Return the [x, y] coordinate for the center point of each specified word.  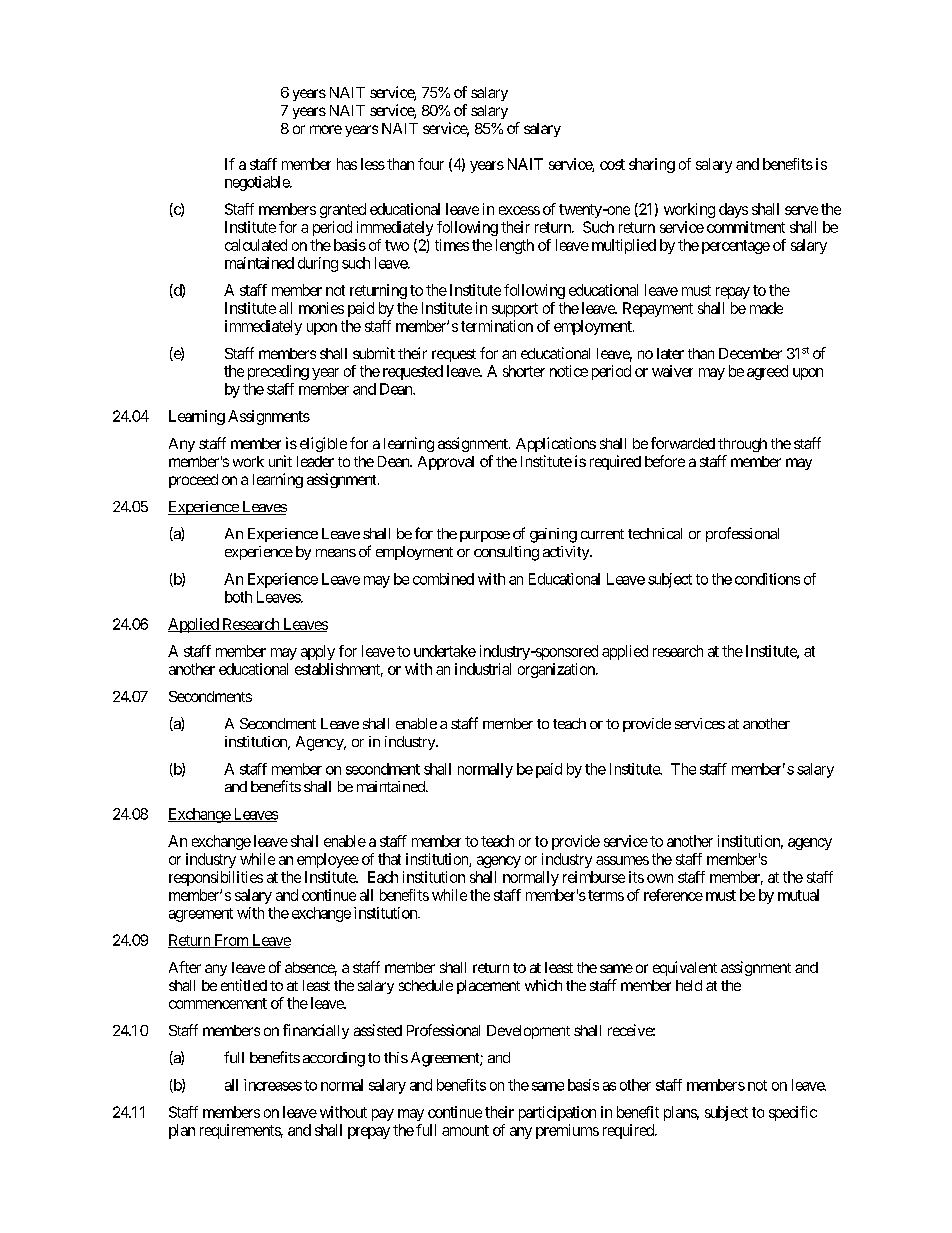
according [334, 1059]
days [733, 210]
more [326, 129]
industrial [483, 669]
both [238, 597]
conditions [767, 579]
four [431, 164]
